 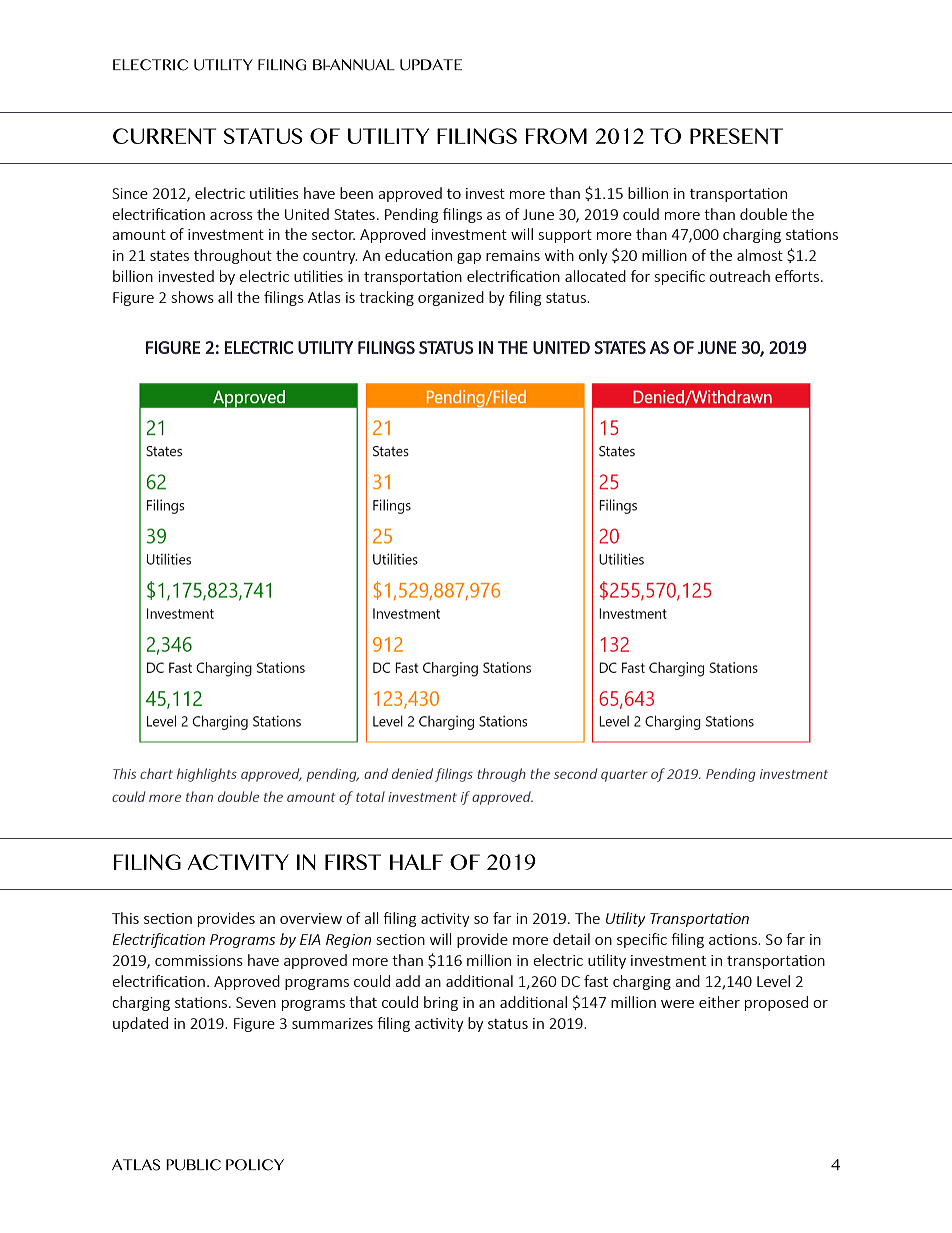 What do you see at coordinates (469, 258) in the document?
I see `gap` at bounding box center [469, 258].
